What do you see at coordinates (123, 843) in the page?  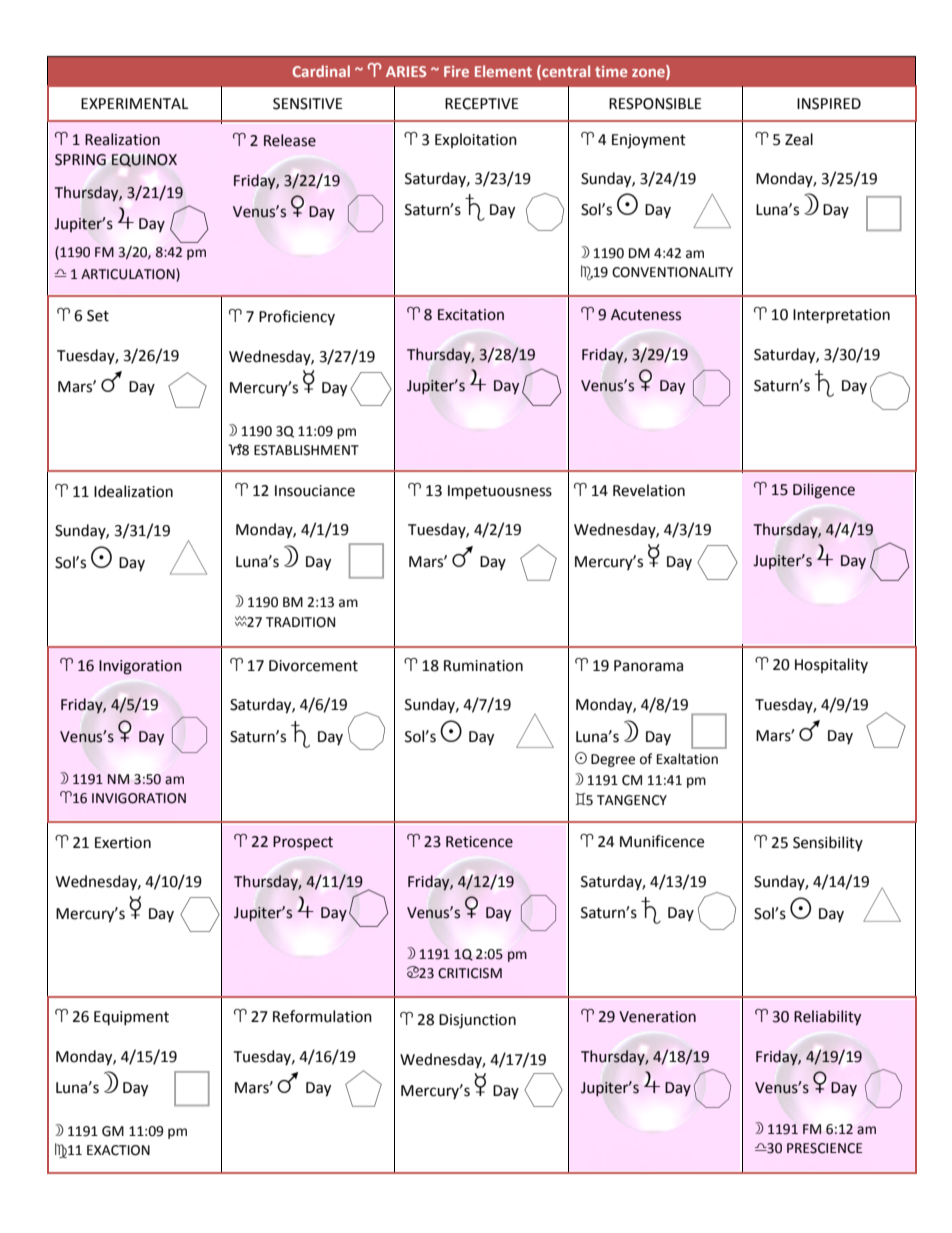 I see `Exertion` at bounding box center [123, 843].
